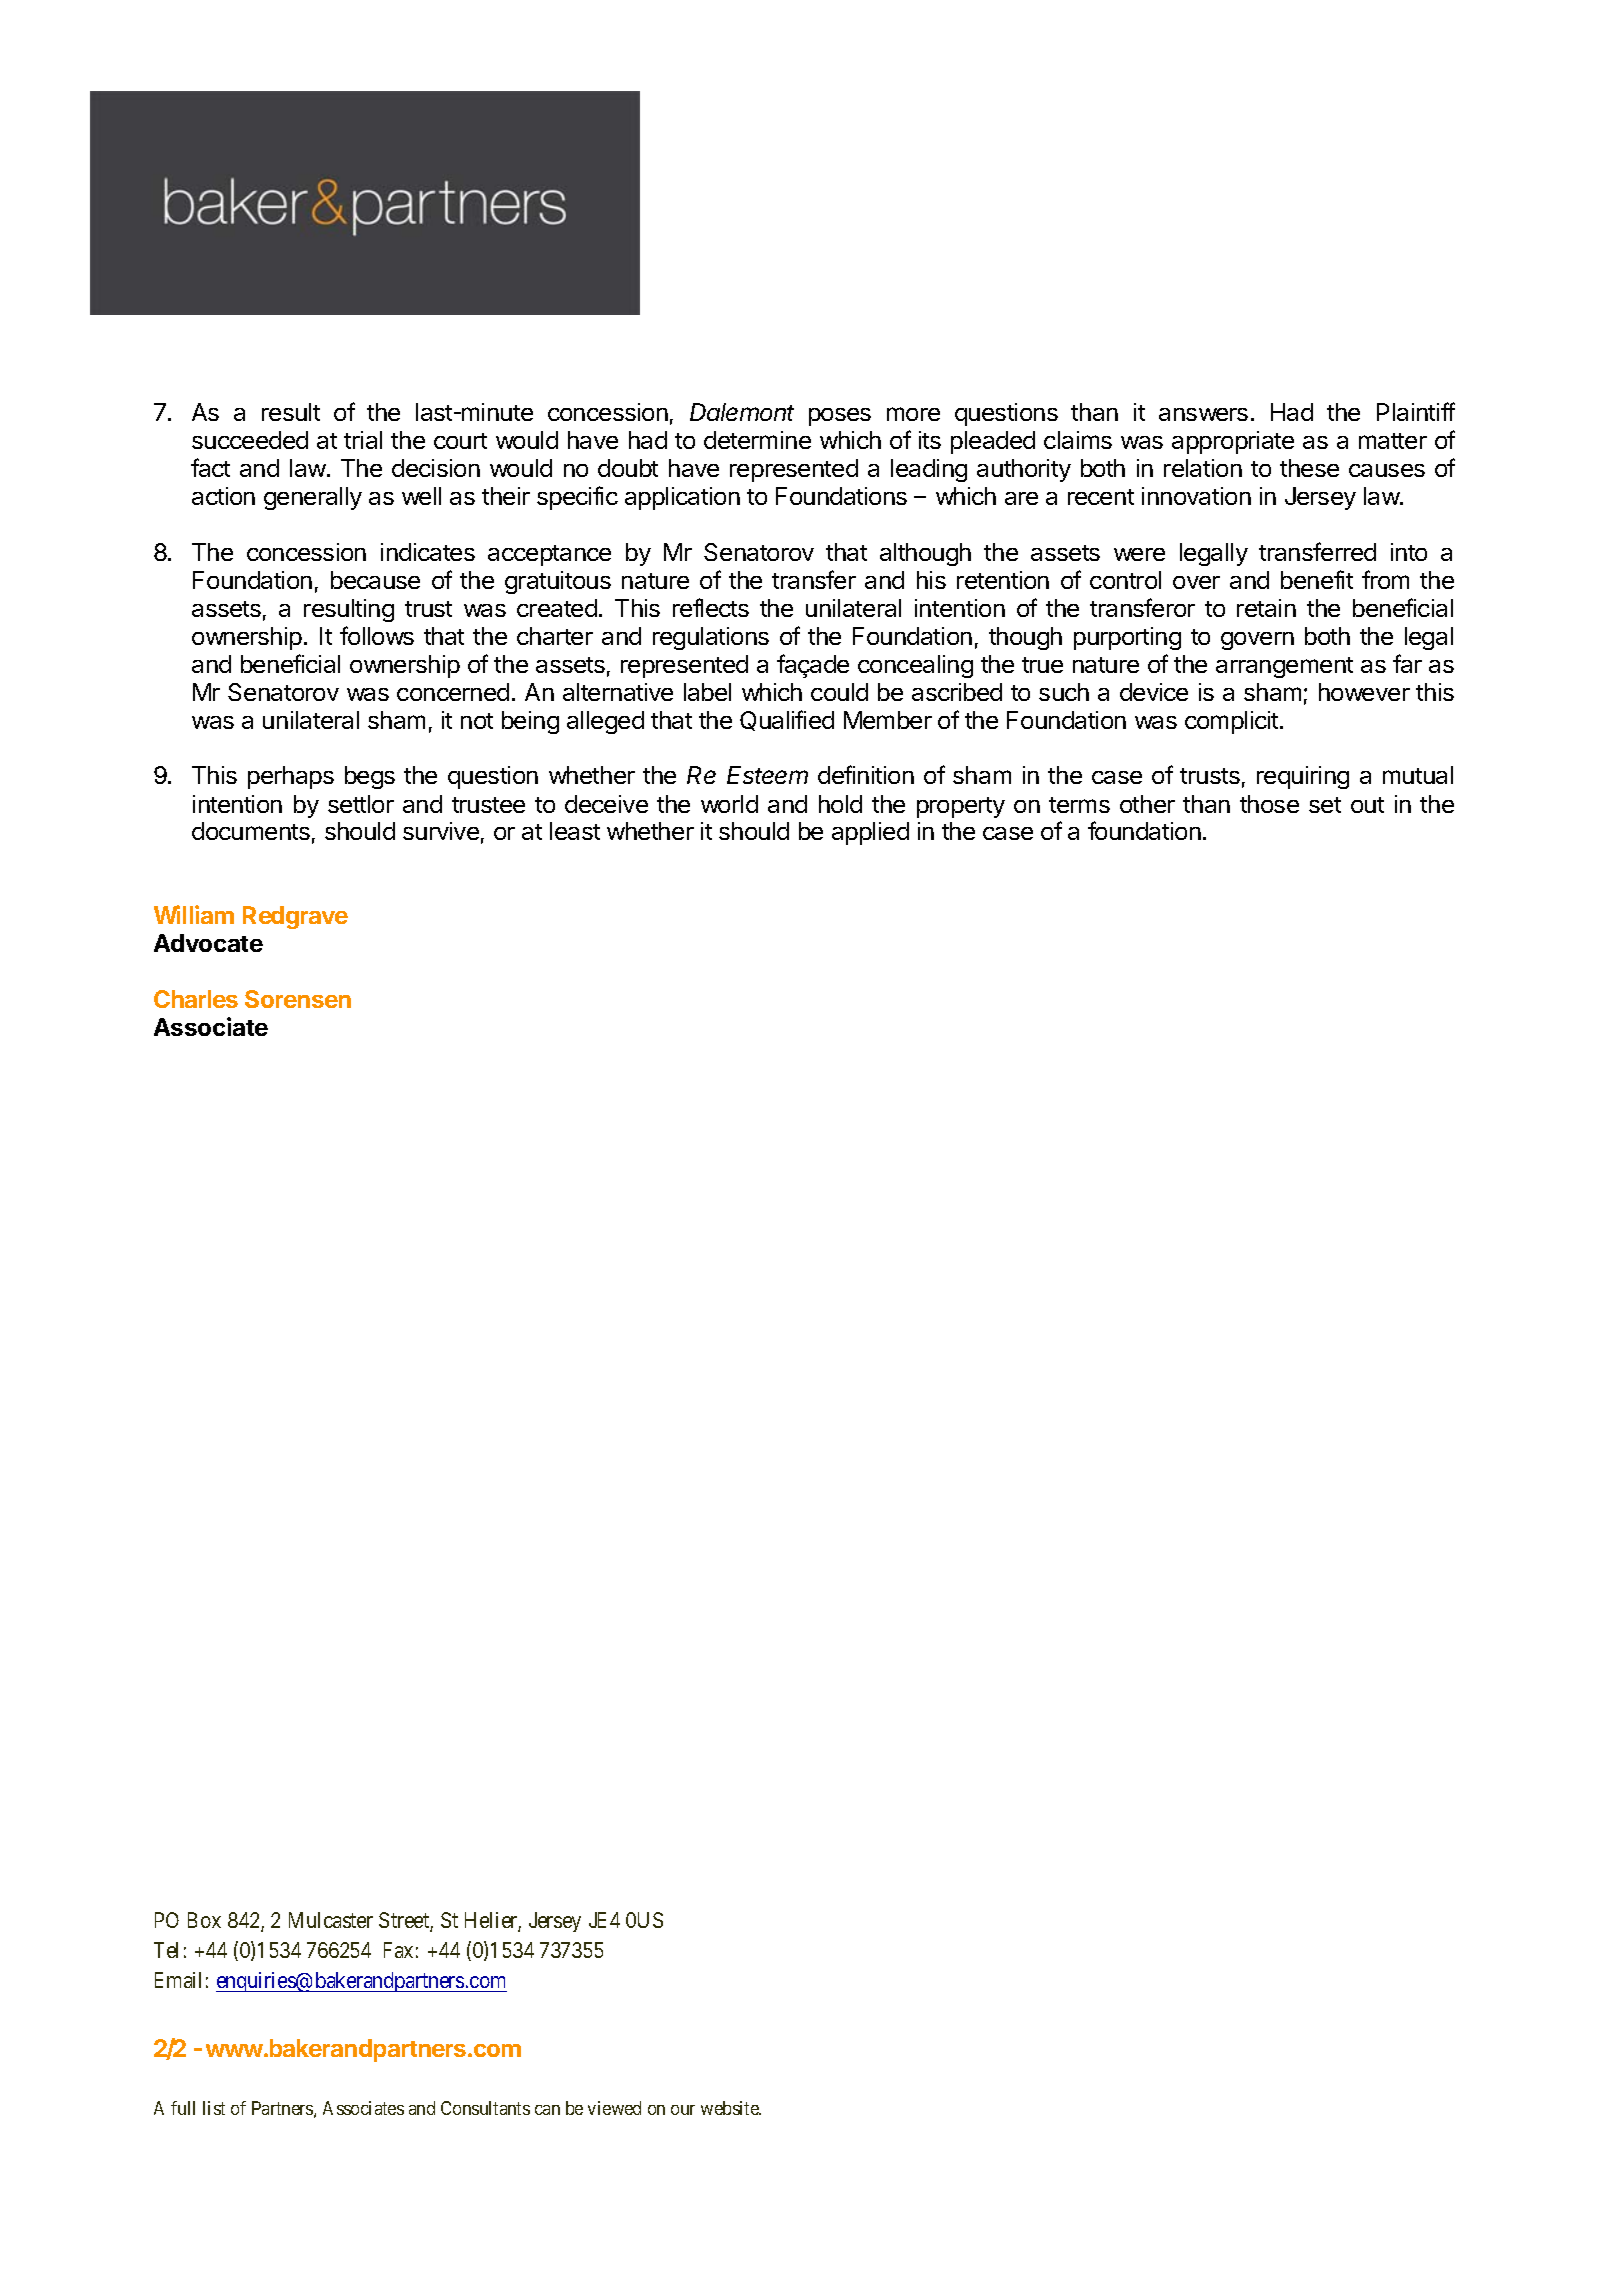 The width and height of the document is (1608, 2276). Describe the element at coordinates (614, 2108) in the document. I see `viewed` at that location.
